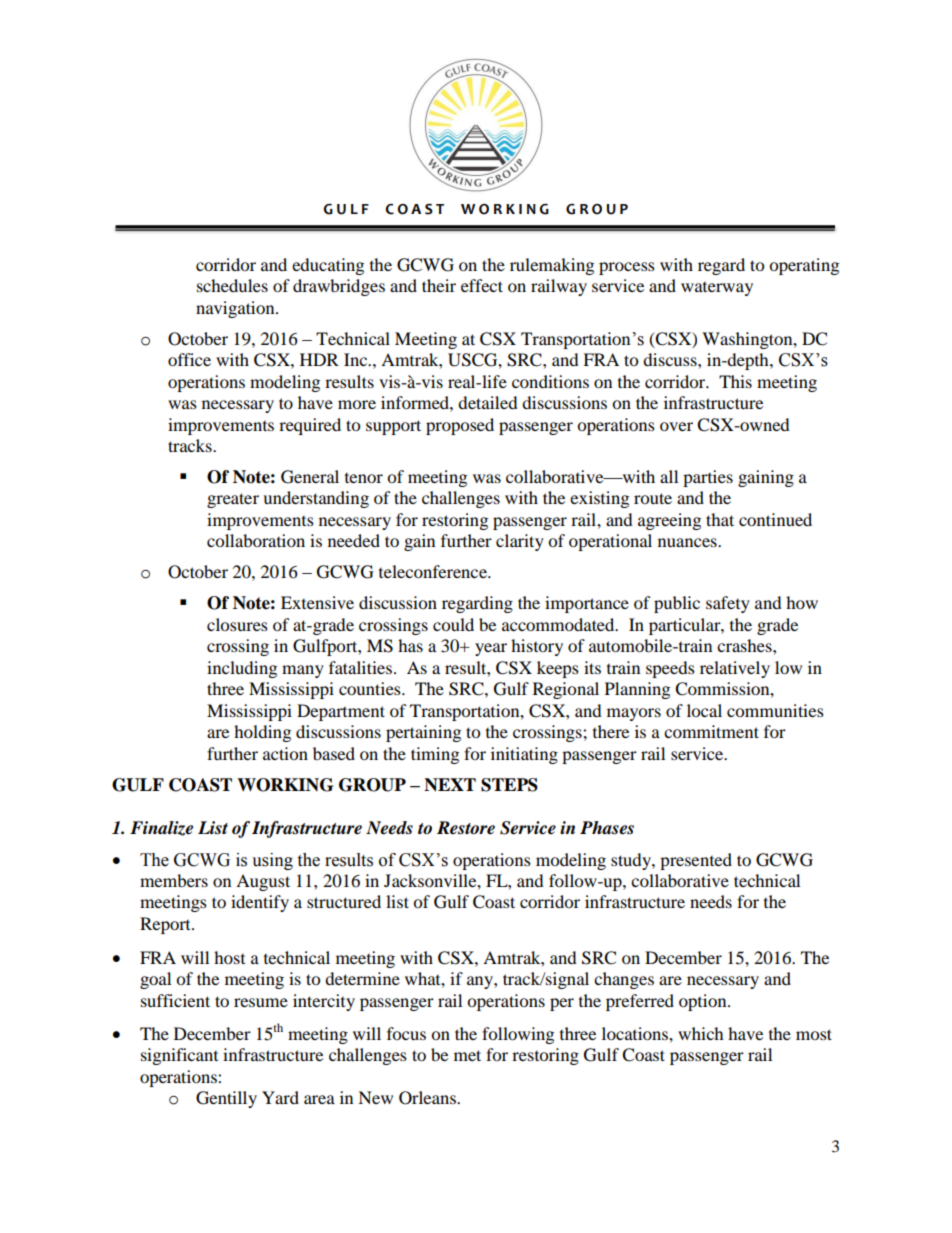 The image size is (952, 1233). Describe the element at coordinates (491, 649) in the page. I see `year` at that location.
